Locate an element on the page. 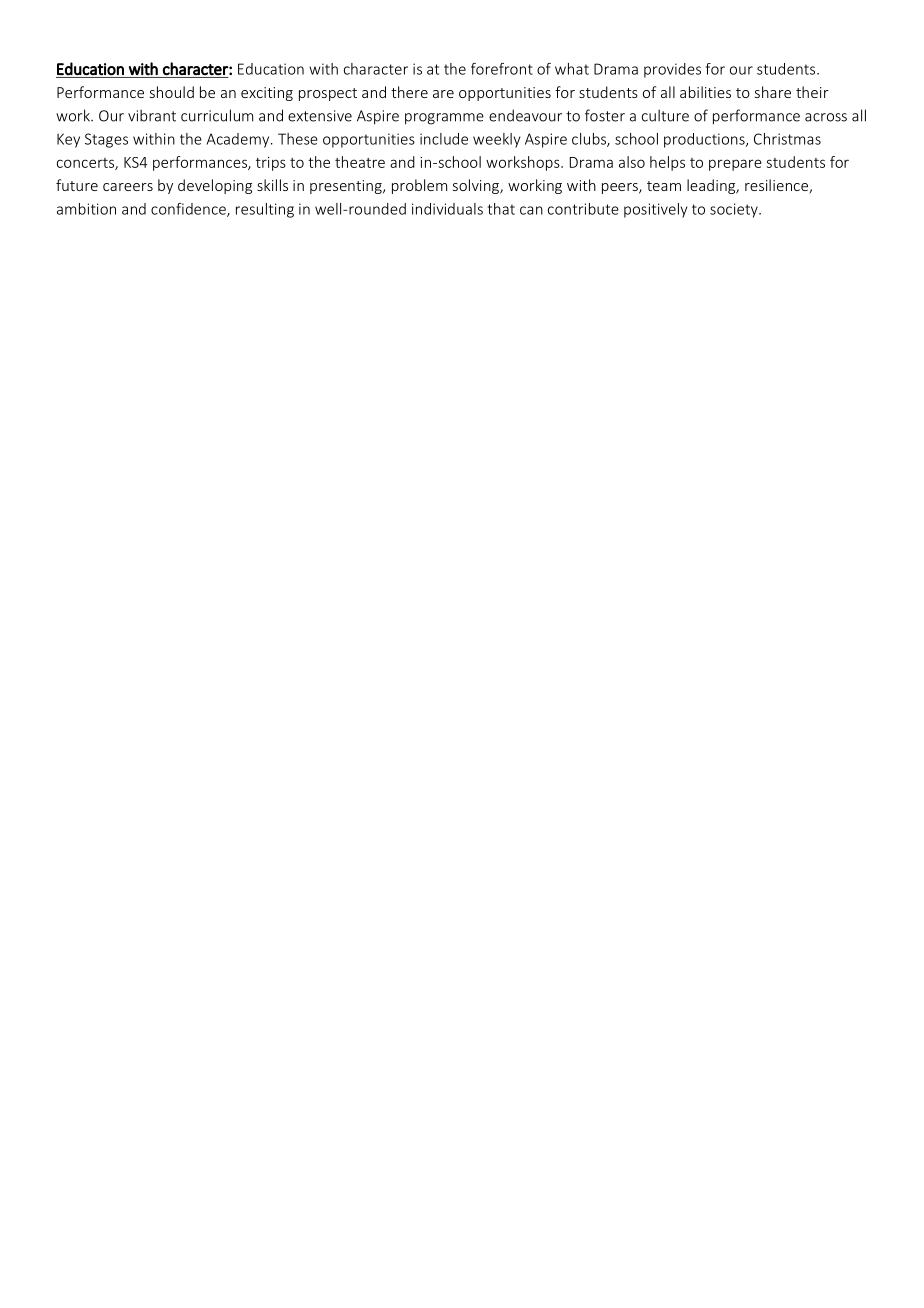  culture is located at coordinates (665, 115).
